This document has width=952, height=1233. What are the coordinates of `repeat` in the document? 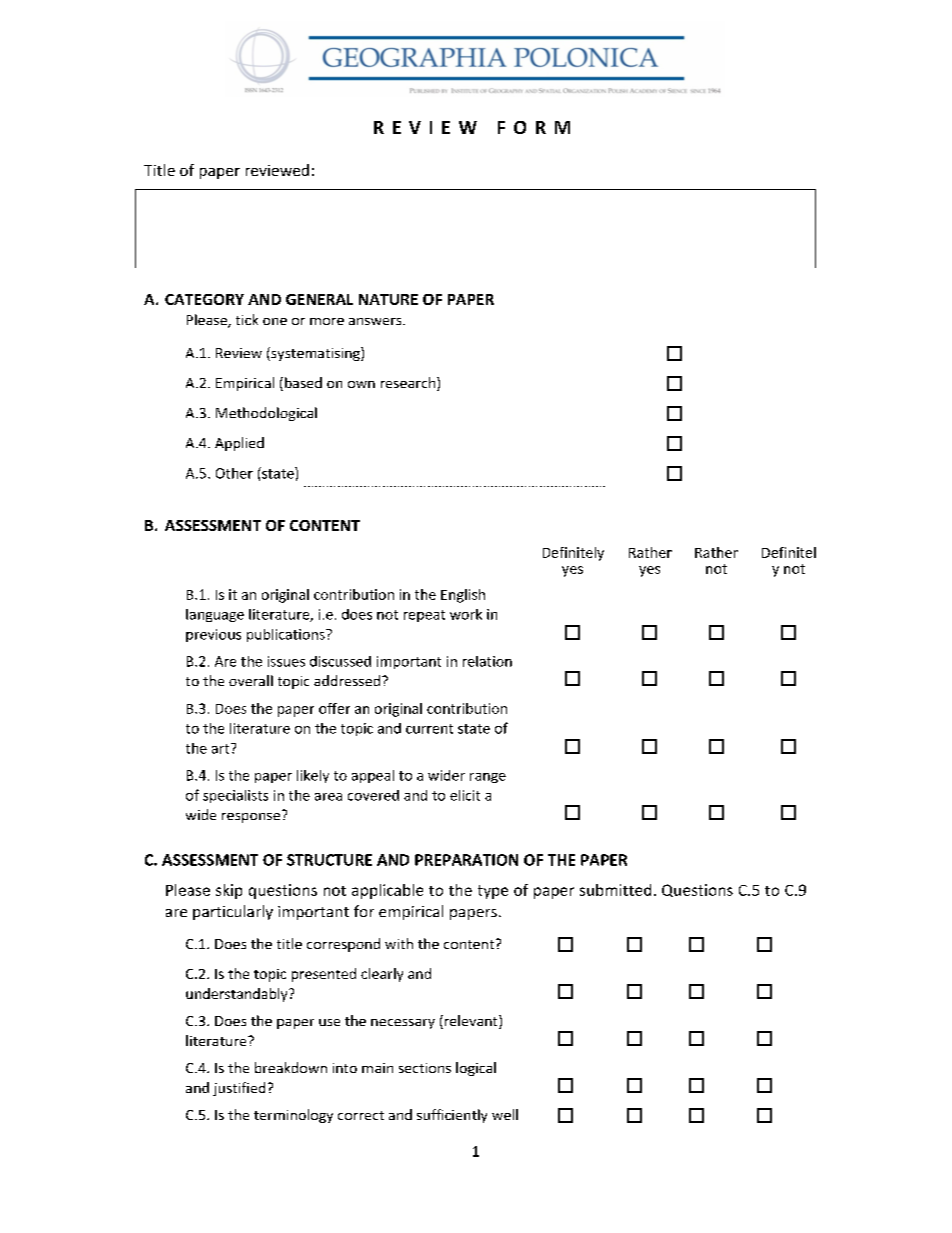 It's located at (424, 616).
